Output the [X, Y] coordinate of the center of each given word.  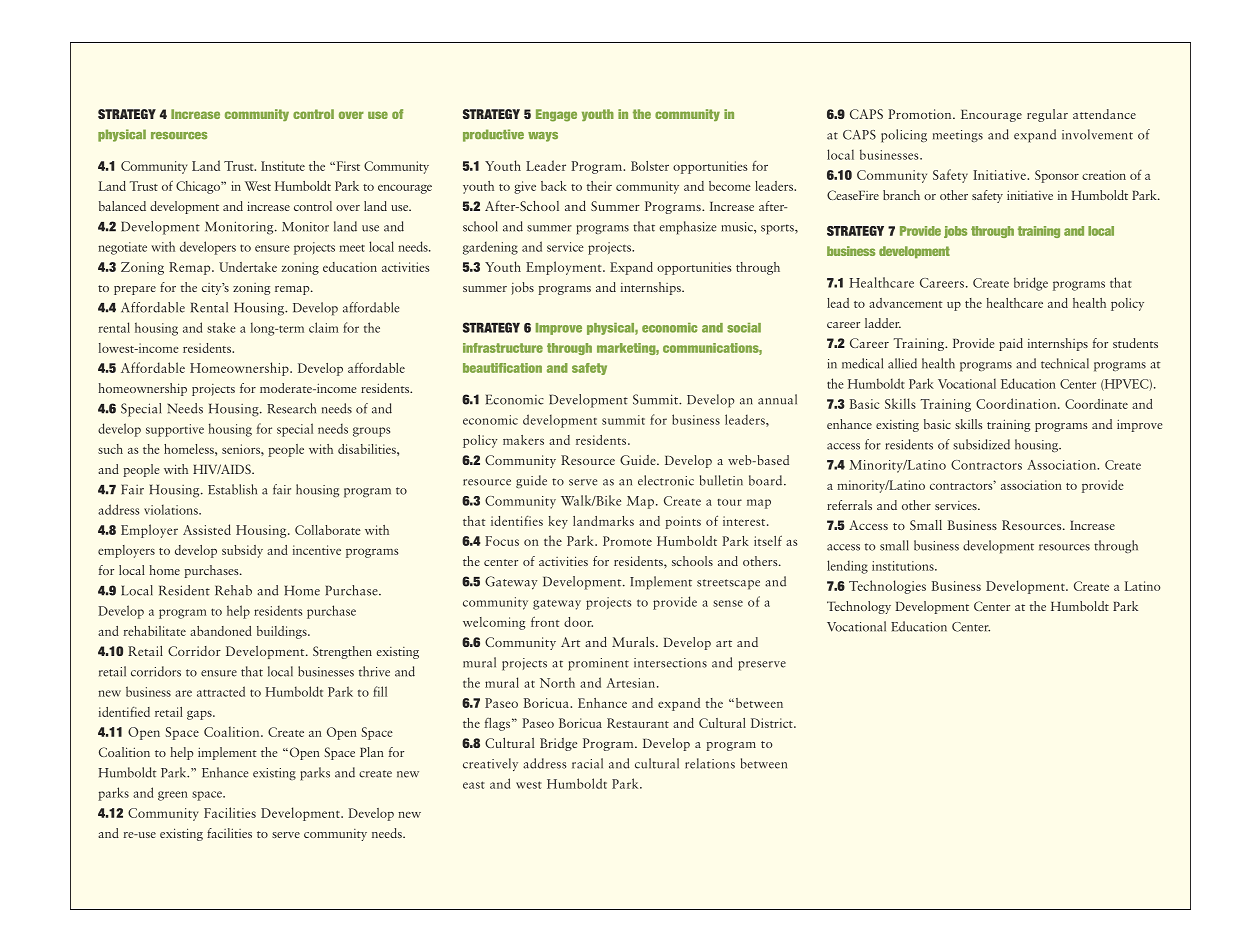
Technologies [887, 587]
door [578, 622]
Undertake [248, 267]
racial [587, 763]
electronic [666, 480]
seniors [242, 449]
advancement [906, 303]
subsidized [981, 444]
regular [1047, 115]
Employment [565, 268]
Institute [283, 166]
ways [543, 137]
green [173, 796]
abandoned [221, 631]
